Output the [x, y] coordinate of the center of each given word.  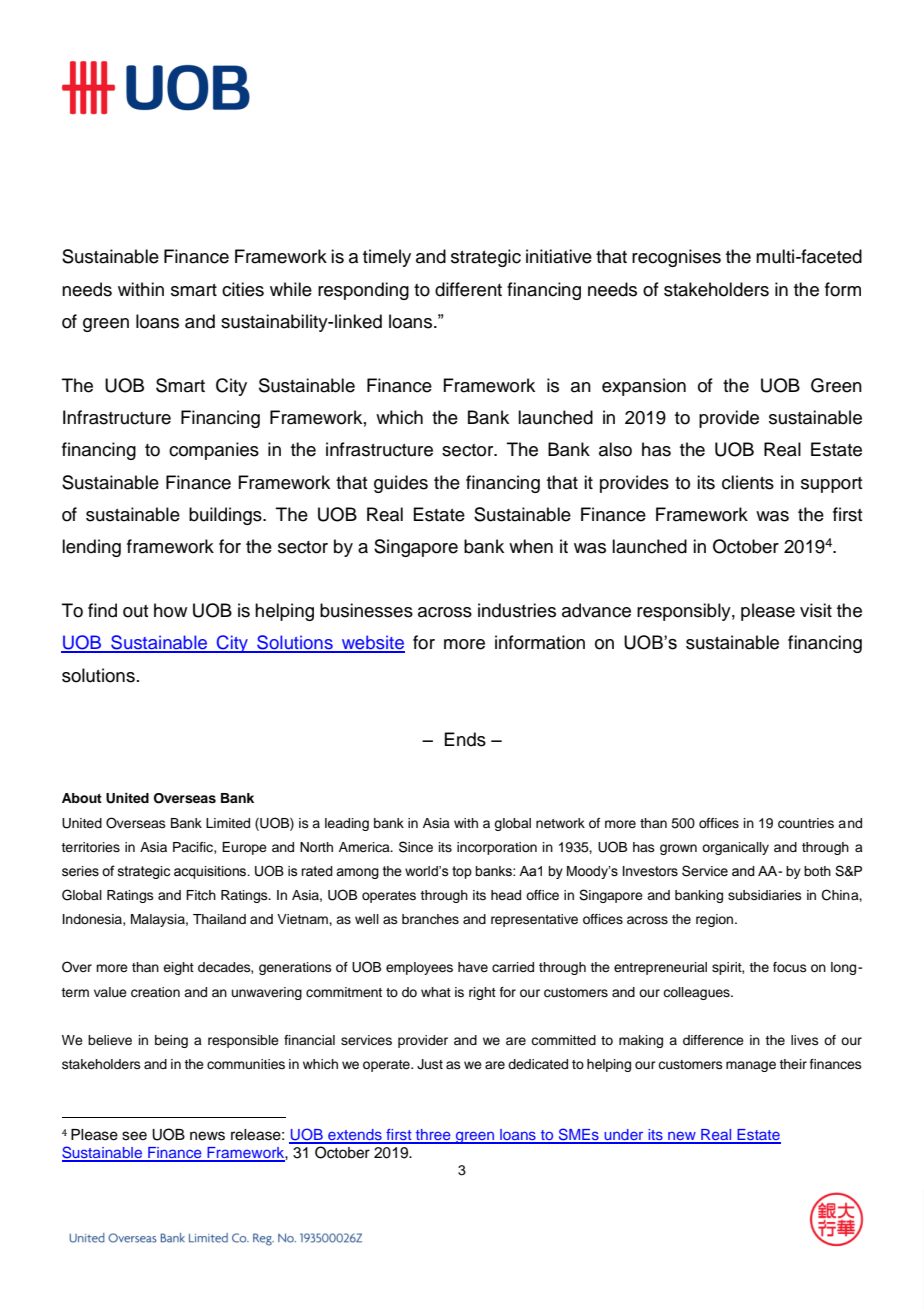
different [468, 289]
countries [806, 823]
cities [243, 289]
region [716, 920]
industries [517, 610]
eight [178, 968]
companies [214, 451]
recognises [676, 258]
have [473, 967]
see [134, 1136]
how [170, 610]
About [82, 798]
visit [816, 610]
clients [748, 482]
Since [416, 847]
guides [401, 484]
